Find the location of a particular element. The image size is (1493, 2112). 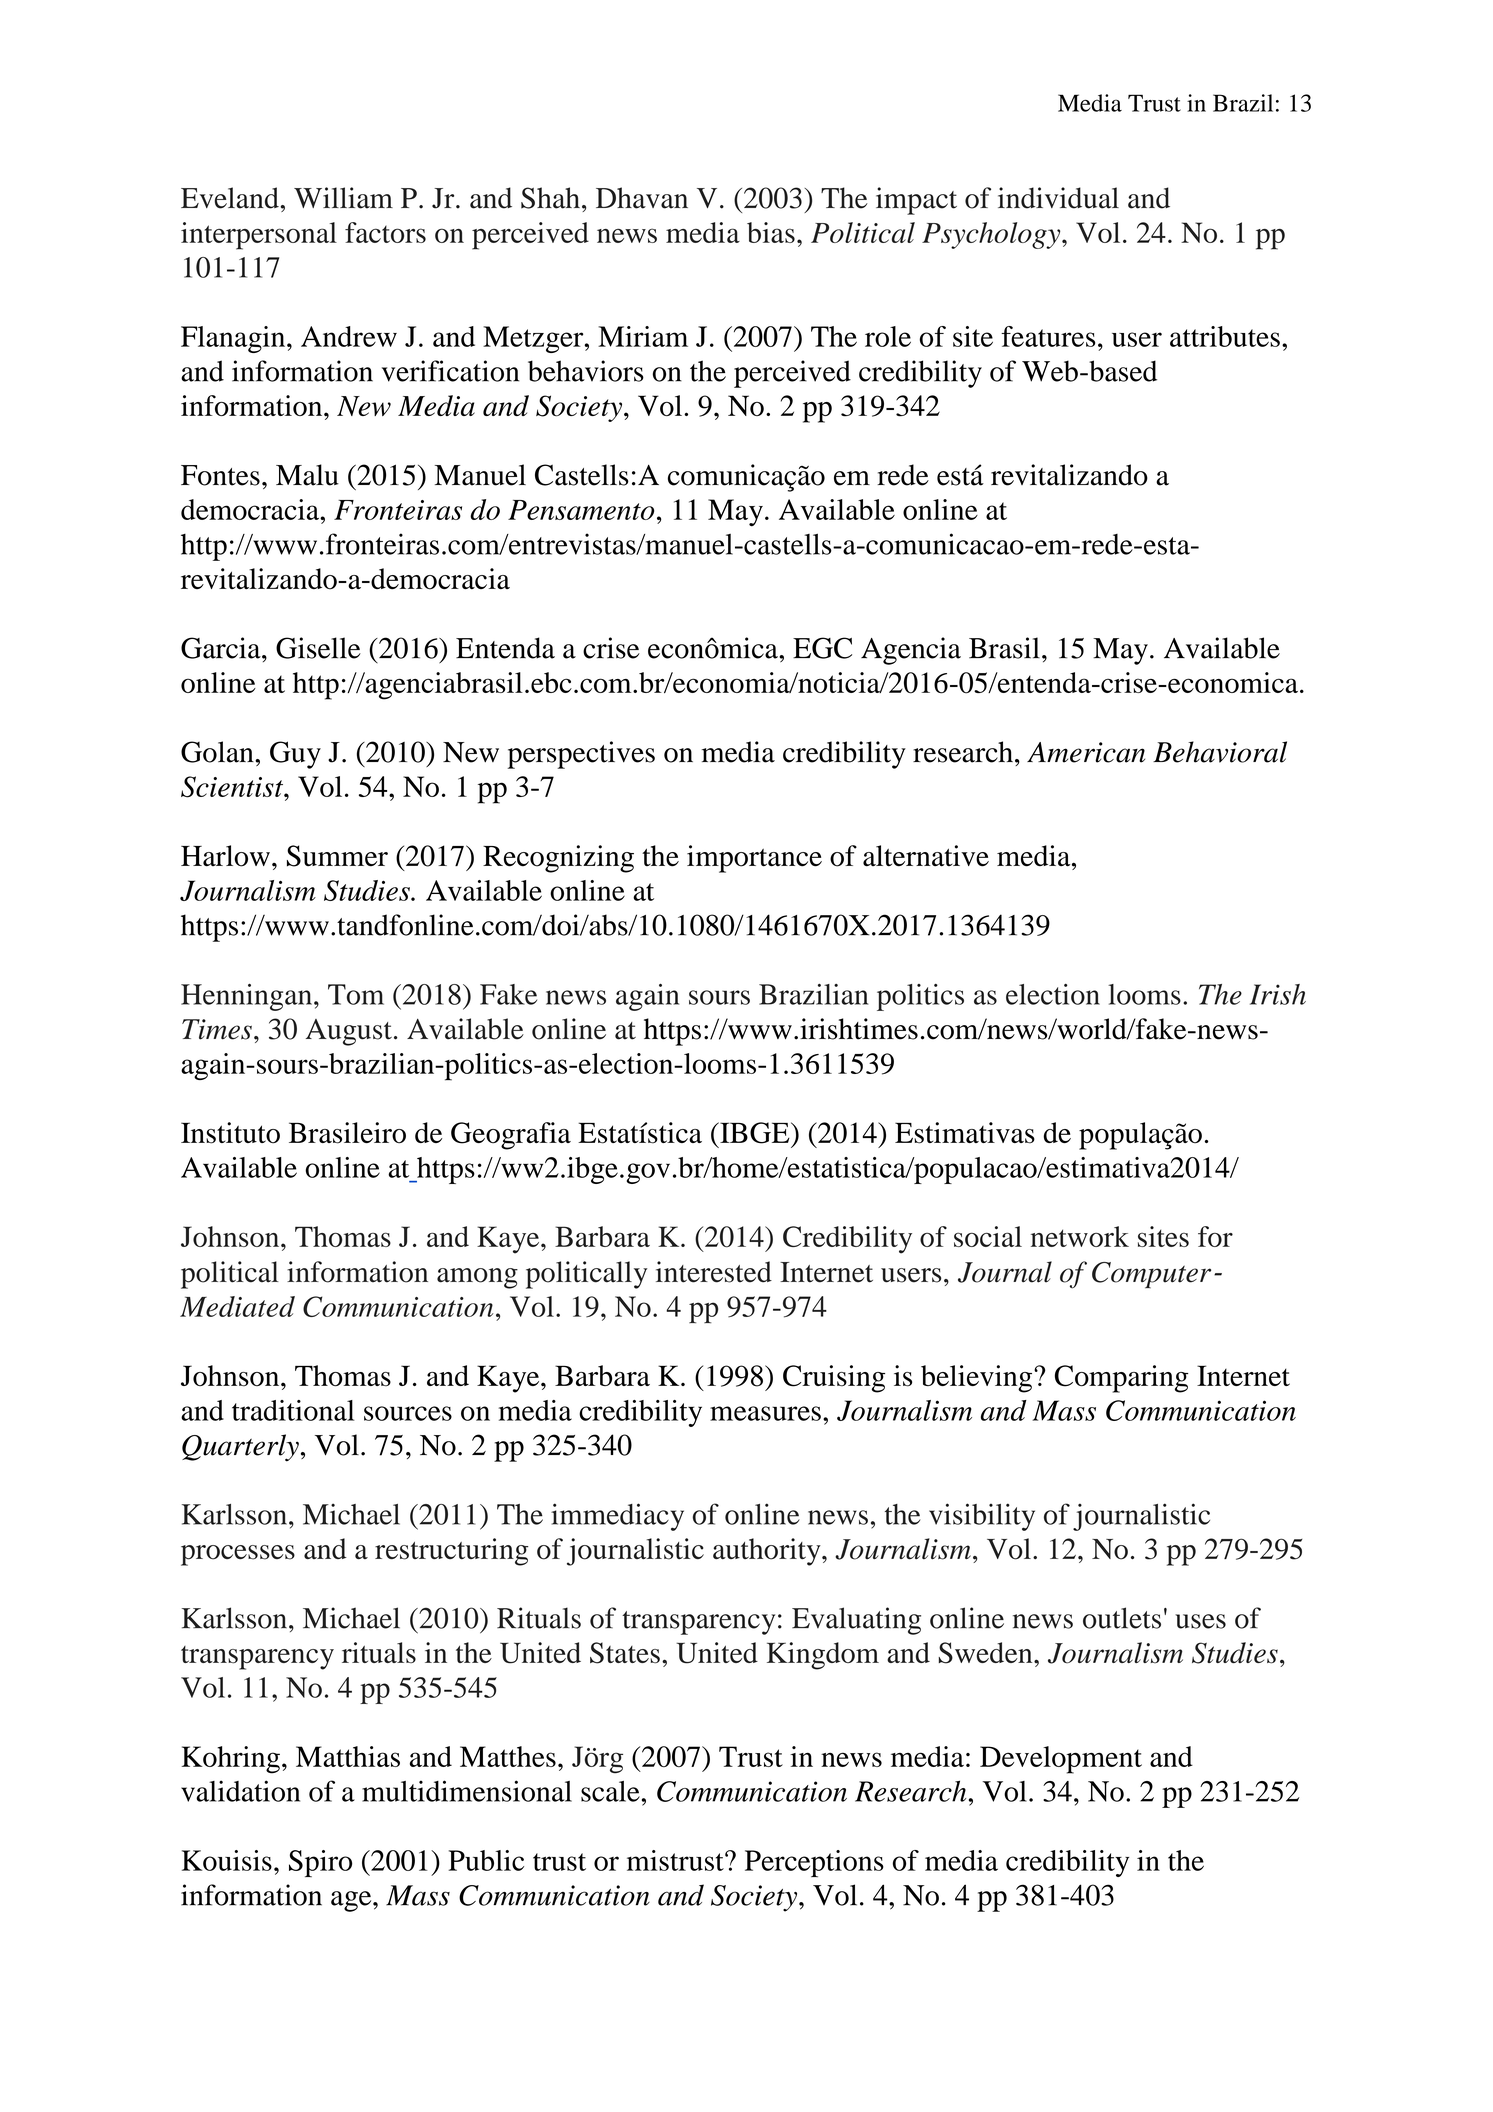

Spiro is located at coordinates (320, 1863).
